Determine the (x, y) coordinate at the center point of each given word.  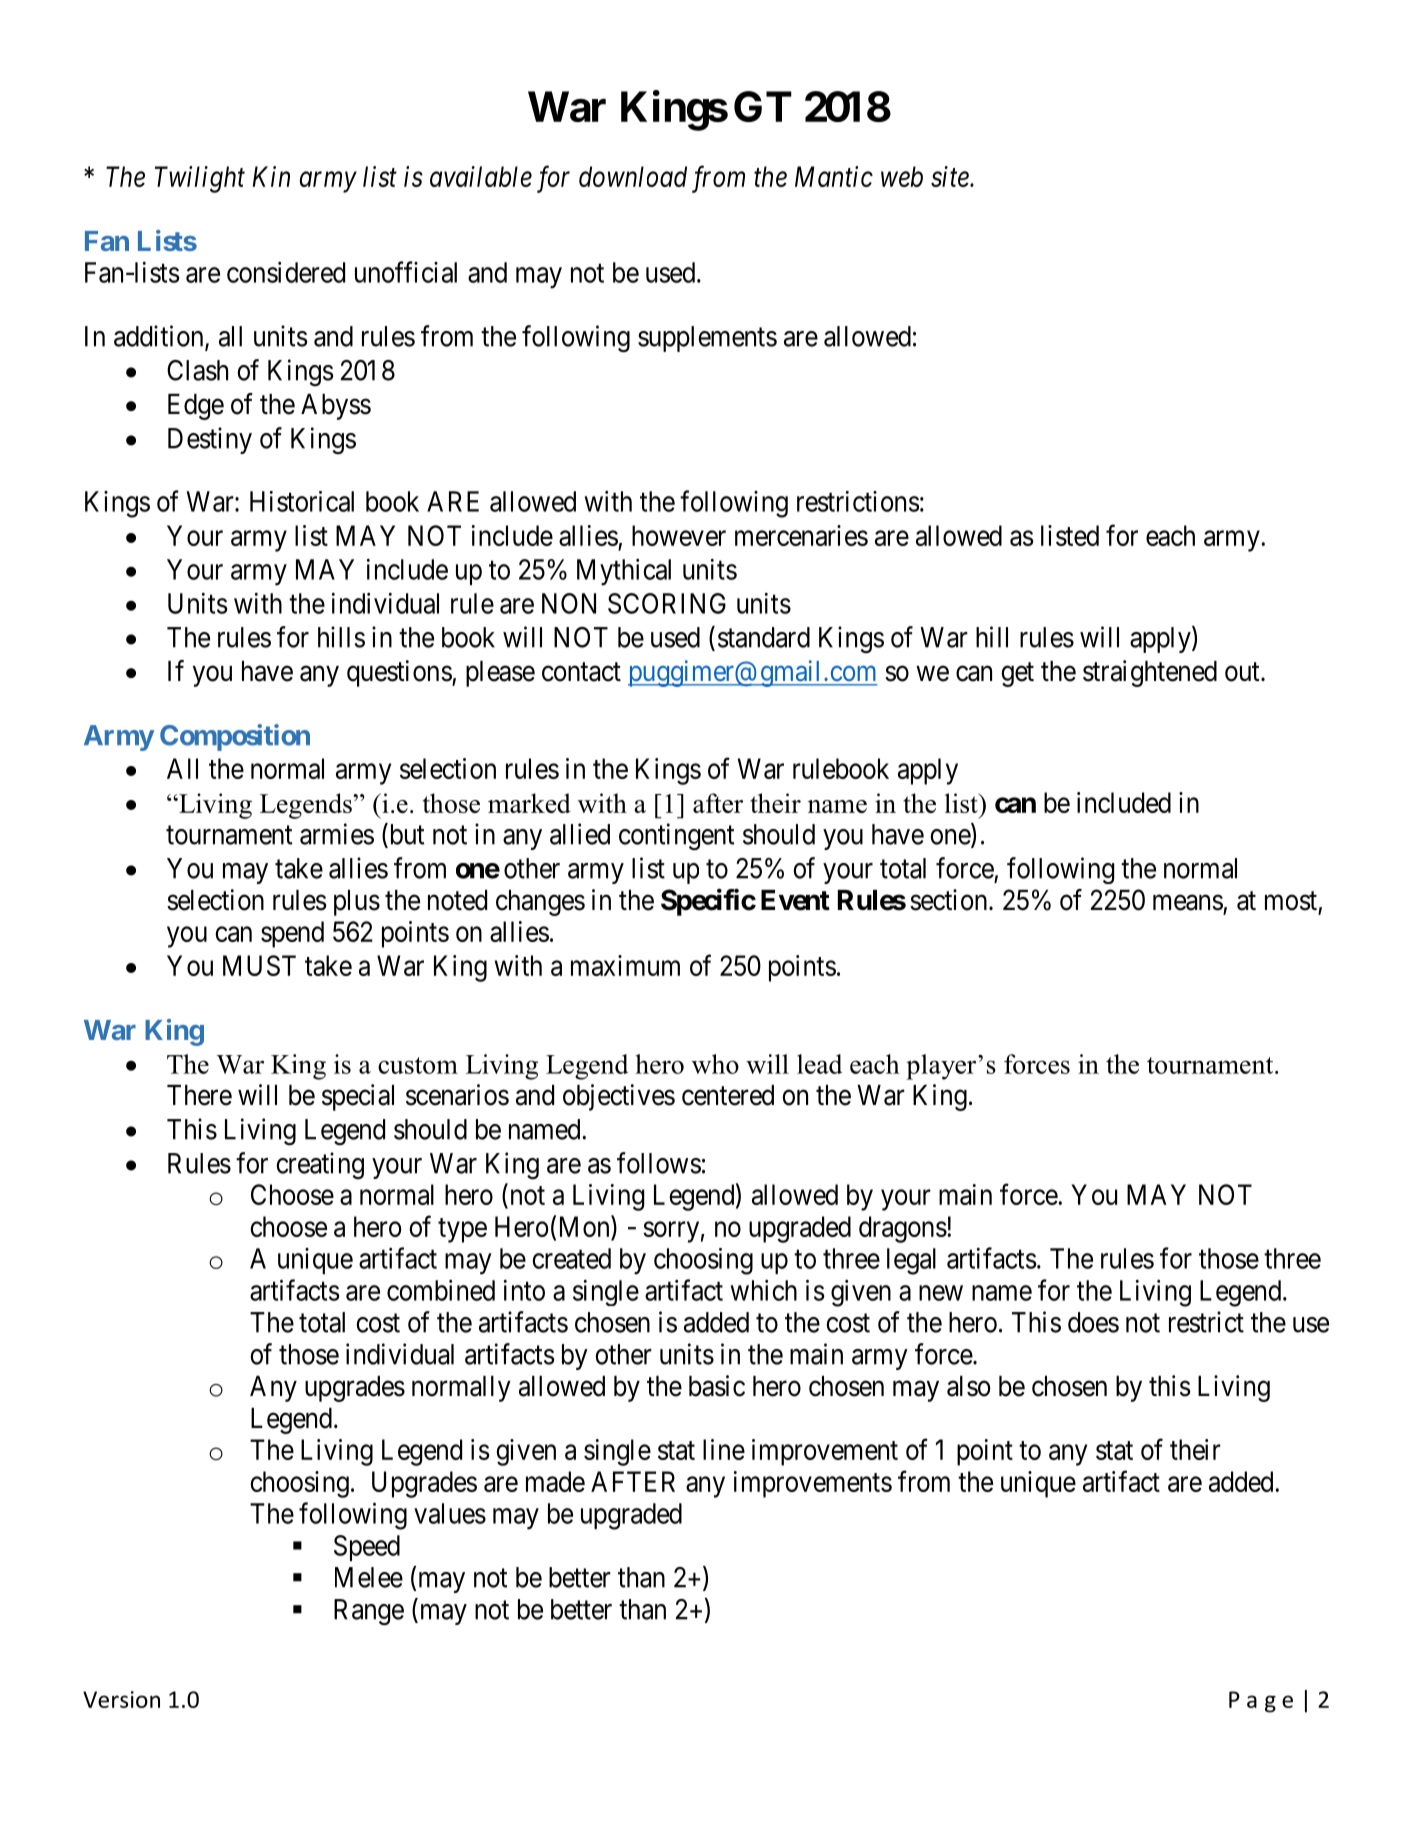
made (555, 1481)
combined (441, 1290)
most (1291, 901)
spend (292, 934)
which (763, 1290)
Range (369, 1612)
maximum (625, 965)
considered (286, 272)
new (941, 1293)
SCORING (667, 603)
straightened (1150, 673)
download (633, 176)
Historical (302, 501)
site (951, 176)
